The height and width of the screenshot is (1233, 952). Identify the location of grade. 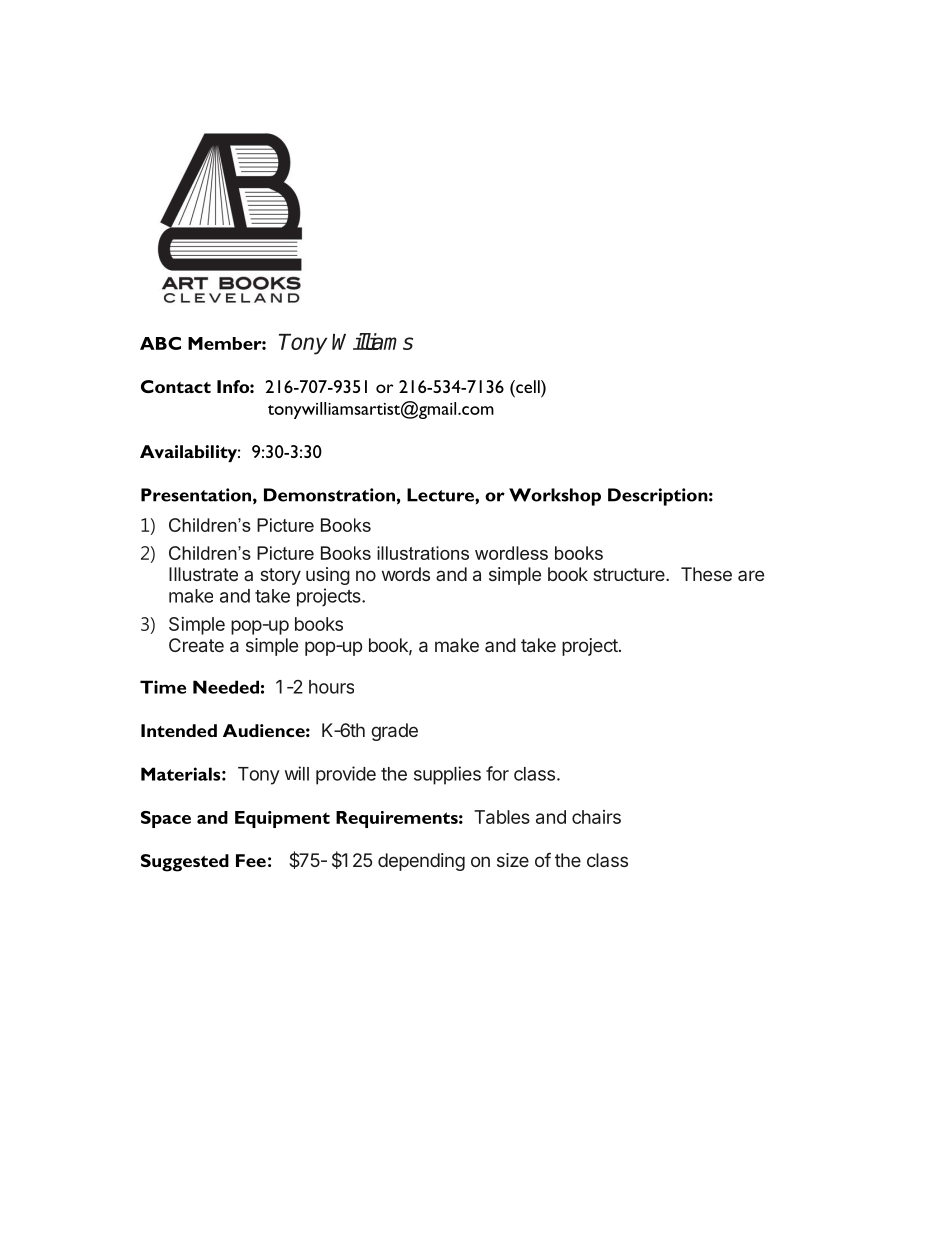
(394, 732).
